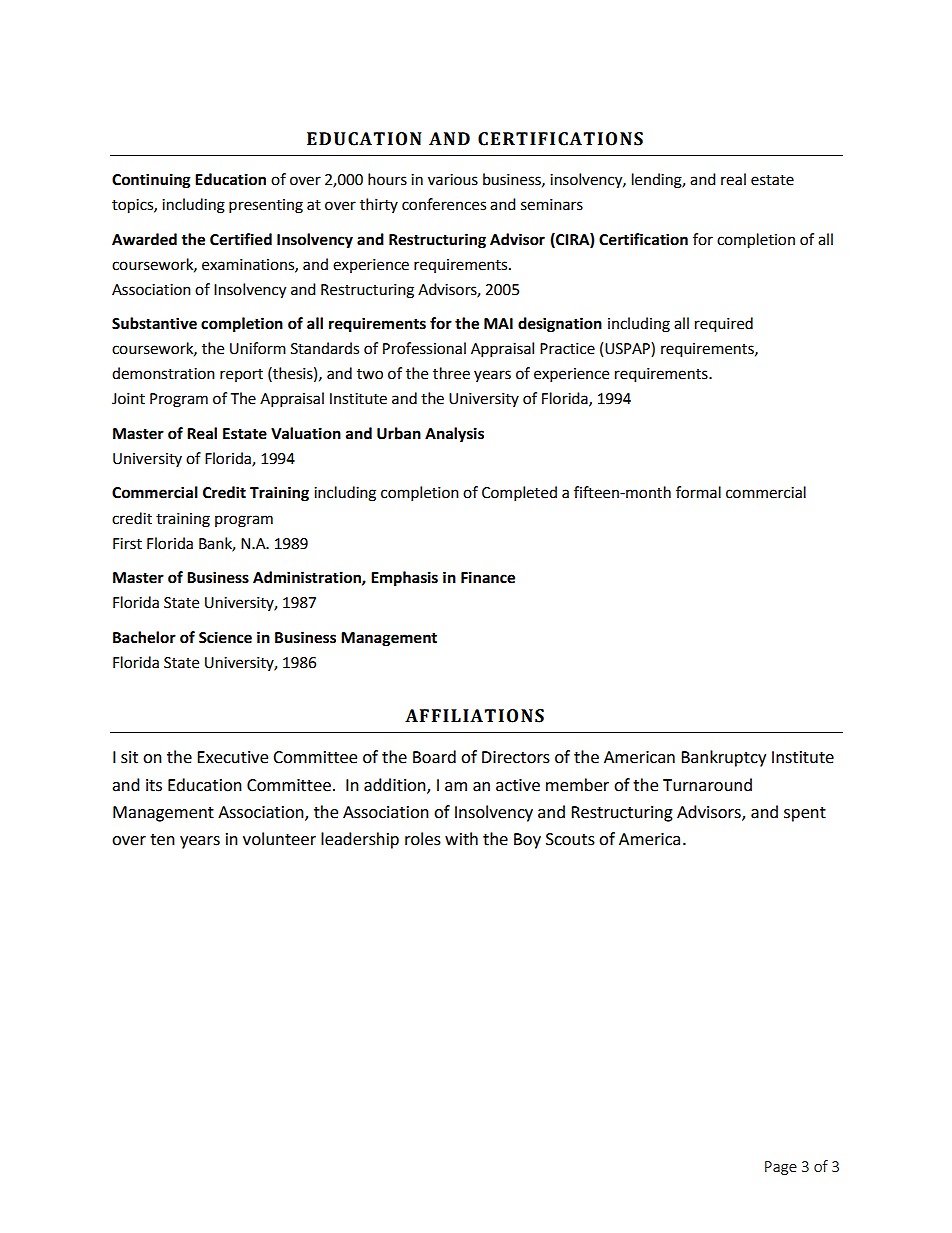  What do you see at coordinates (724, 325) in the screenshot?
I see `required` at bounding box center [724, 325].
